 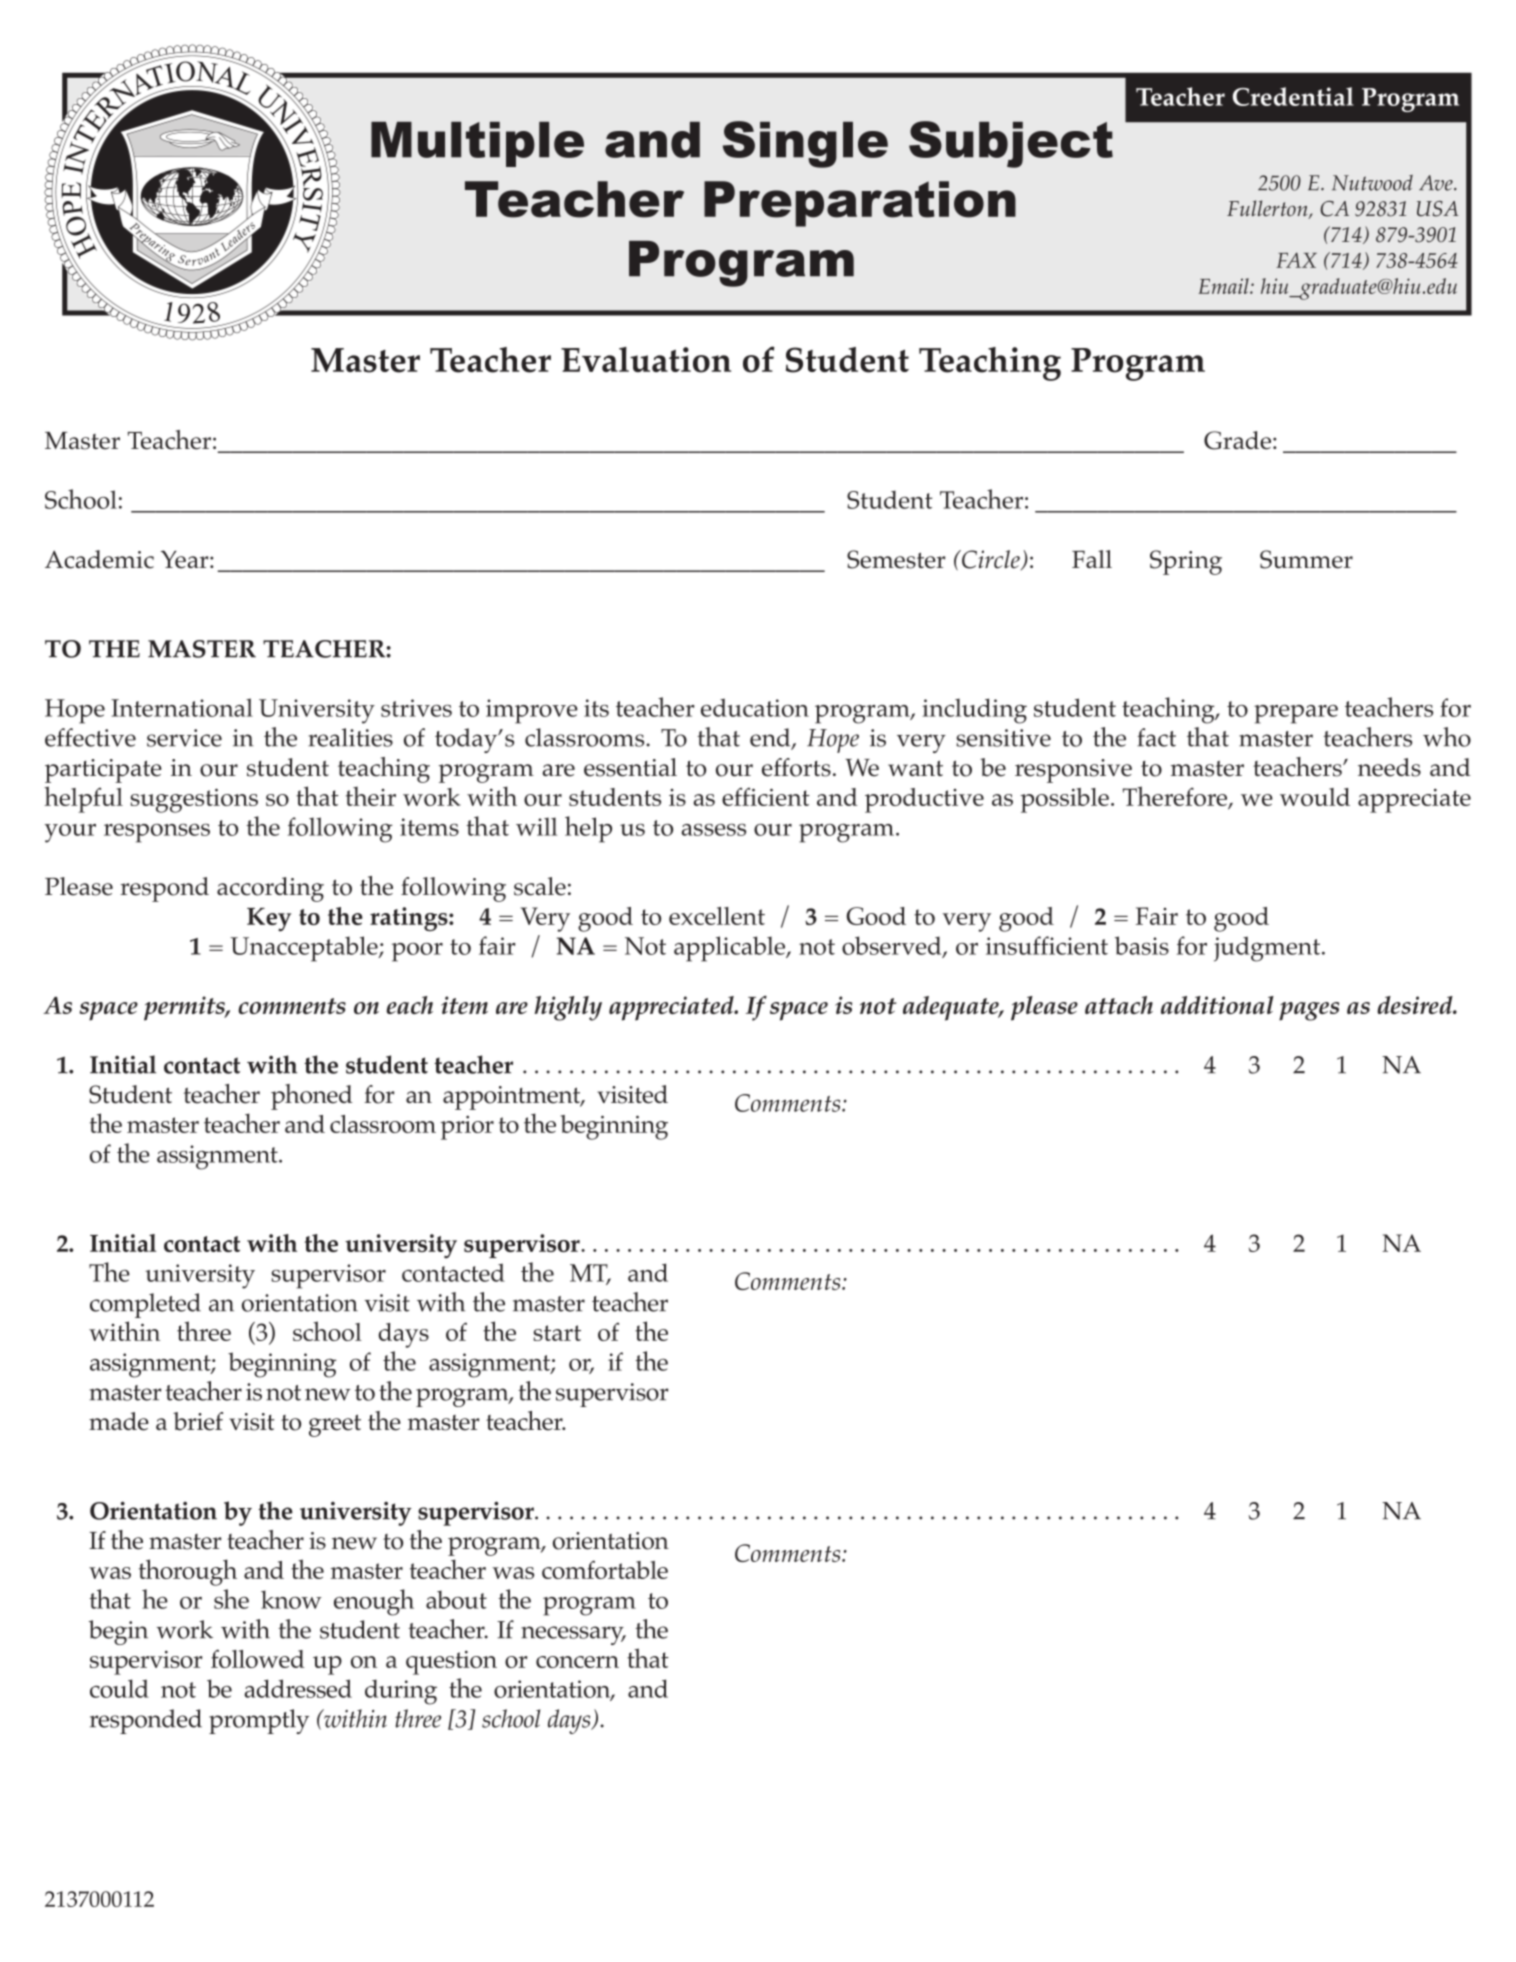 I want to click on prepare, so click(x=1296, y=714).
